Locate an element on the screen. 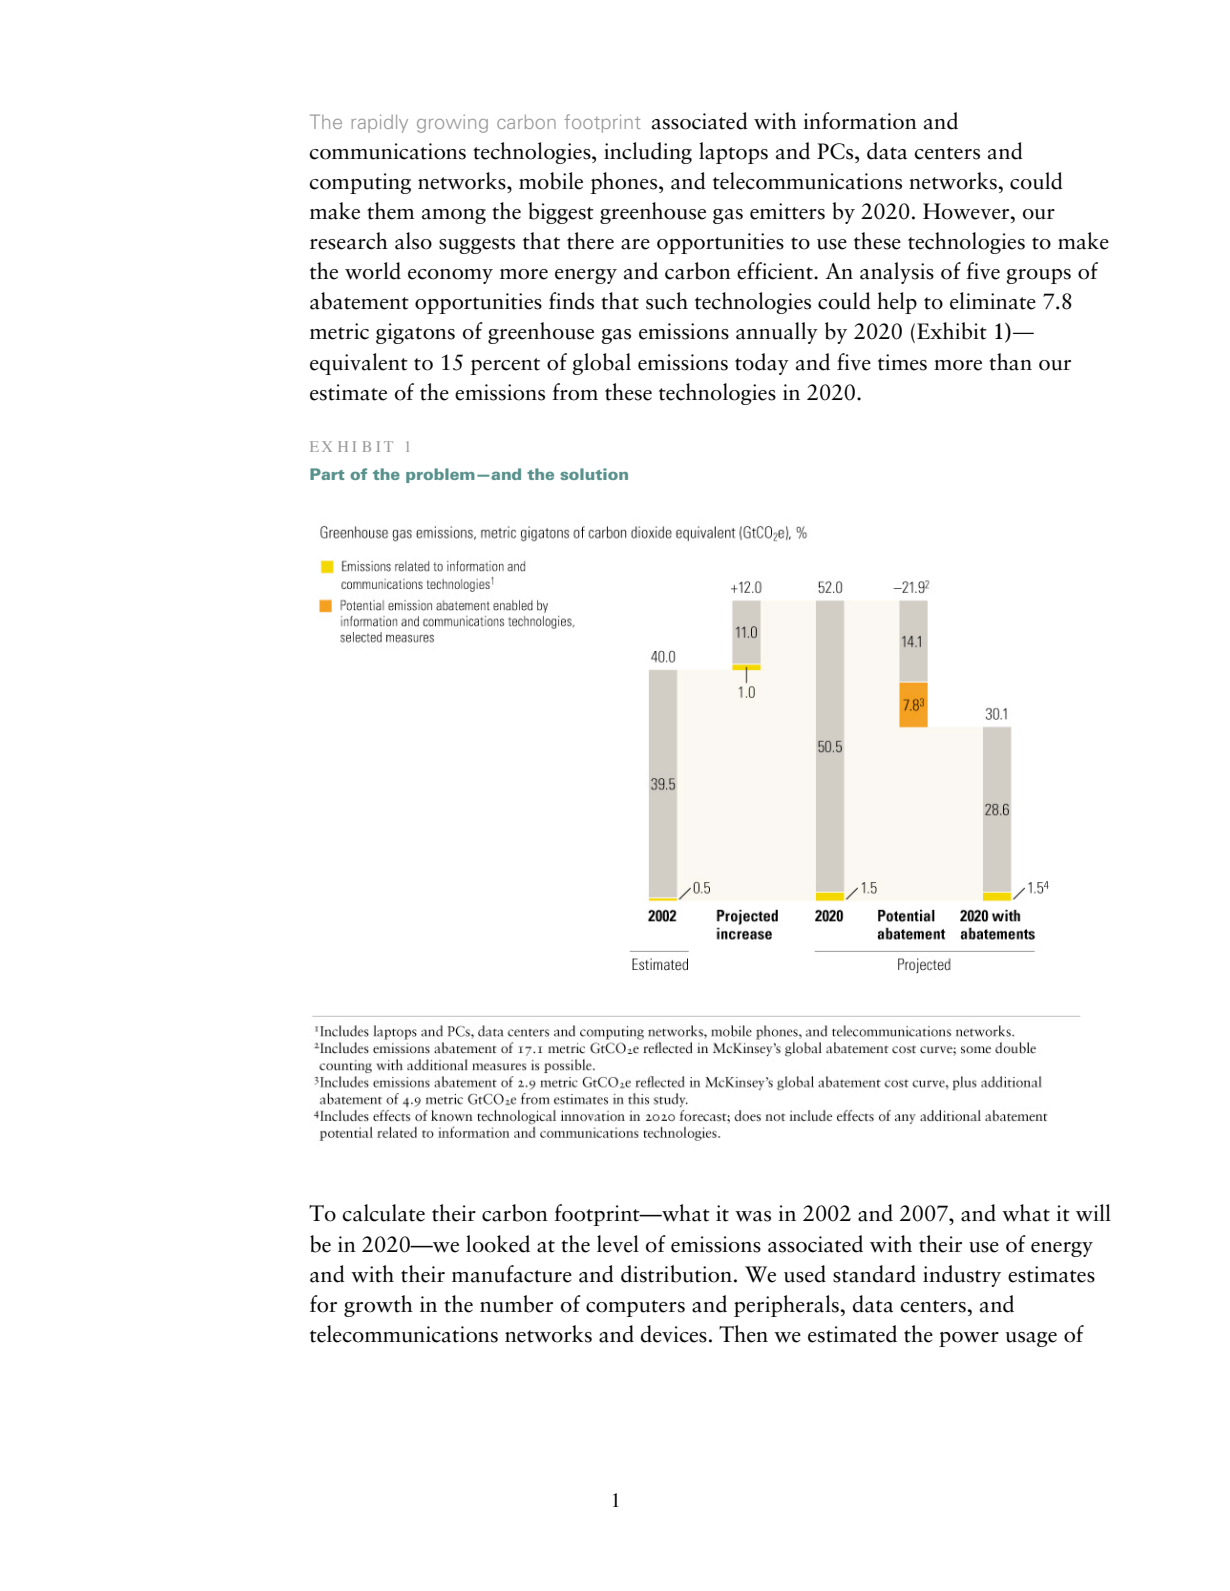 This screenshot has width=1230, height=1591. was is located at coordinates (753, 1216).
